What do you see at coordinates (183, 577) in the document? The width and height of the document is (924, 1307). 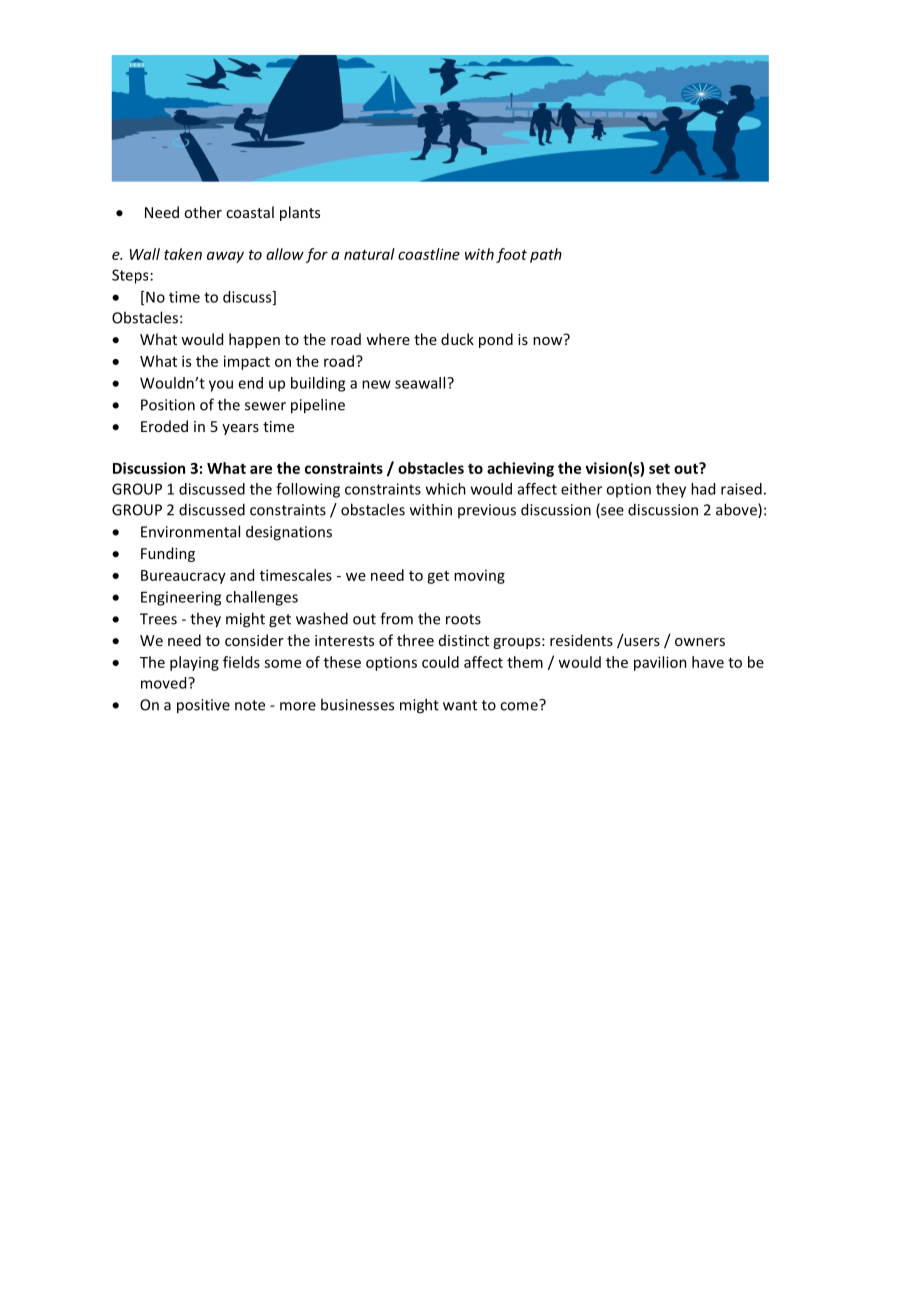 I see `Bureaucracy` at bounding box center [183, 577].
